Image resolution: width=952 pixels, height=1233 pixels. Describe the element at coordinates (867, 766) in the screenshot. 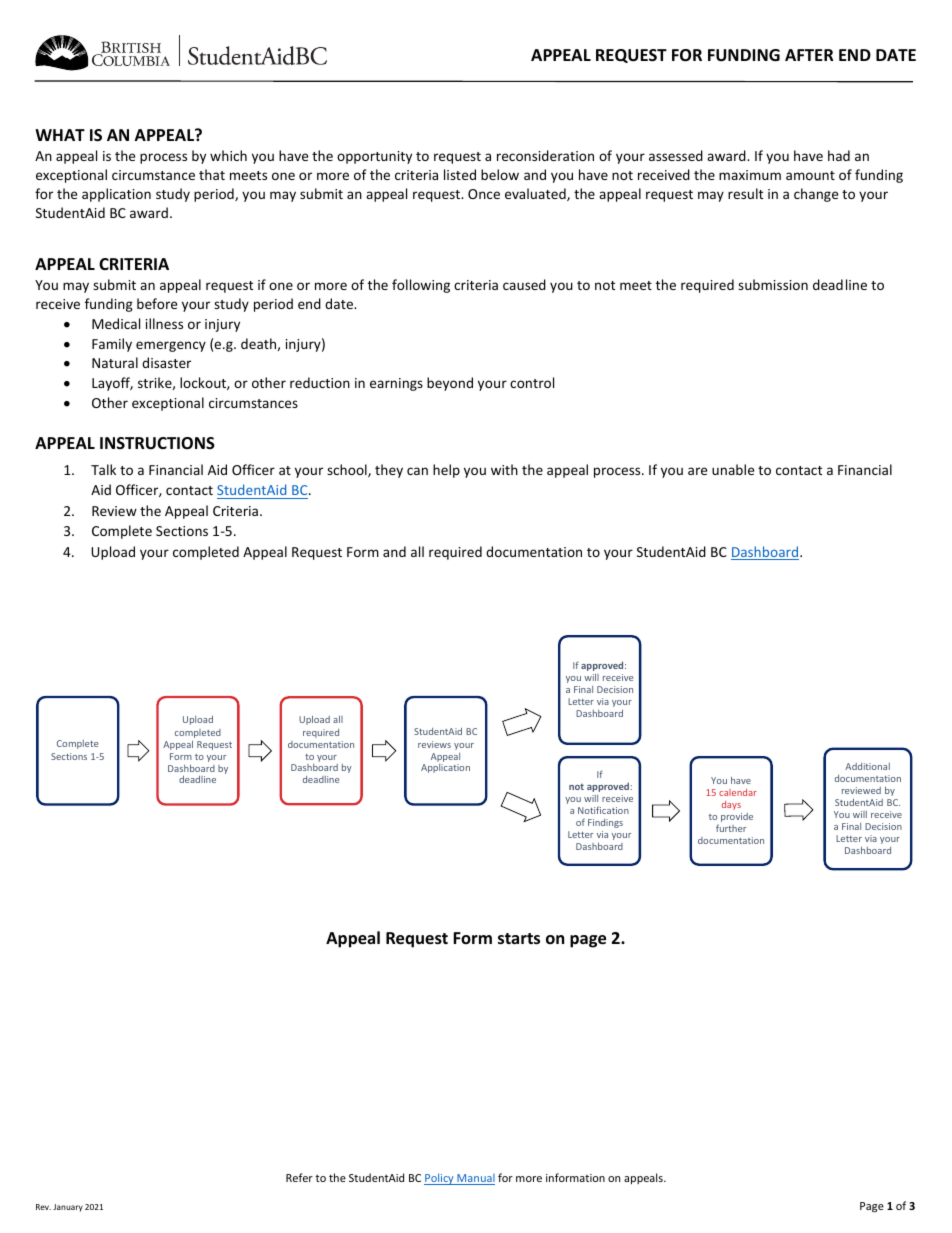

I see `Additional` at that location.
